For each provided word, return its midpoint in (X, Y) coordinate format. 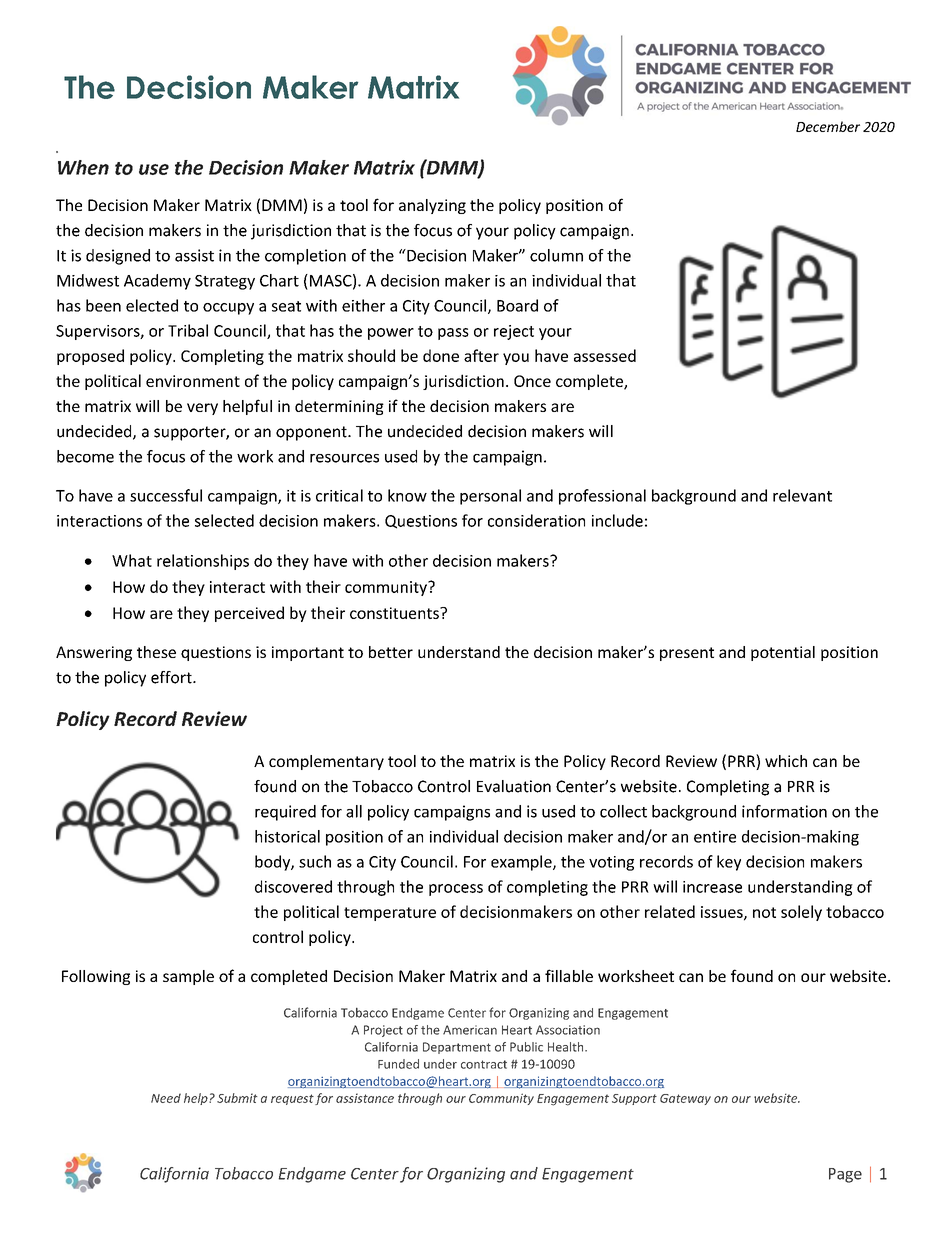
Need (166, 1098)
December (828, 126)
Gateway (685, 1099)
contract (484, 1064)
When (83, 167)
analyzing (432, 206)
